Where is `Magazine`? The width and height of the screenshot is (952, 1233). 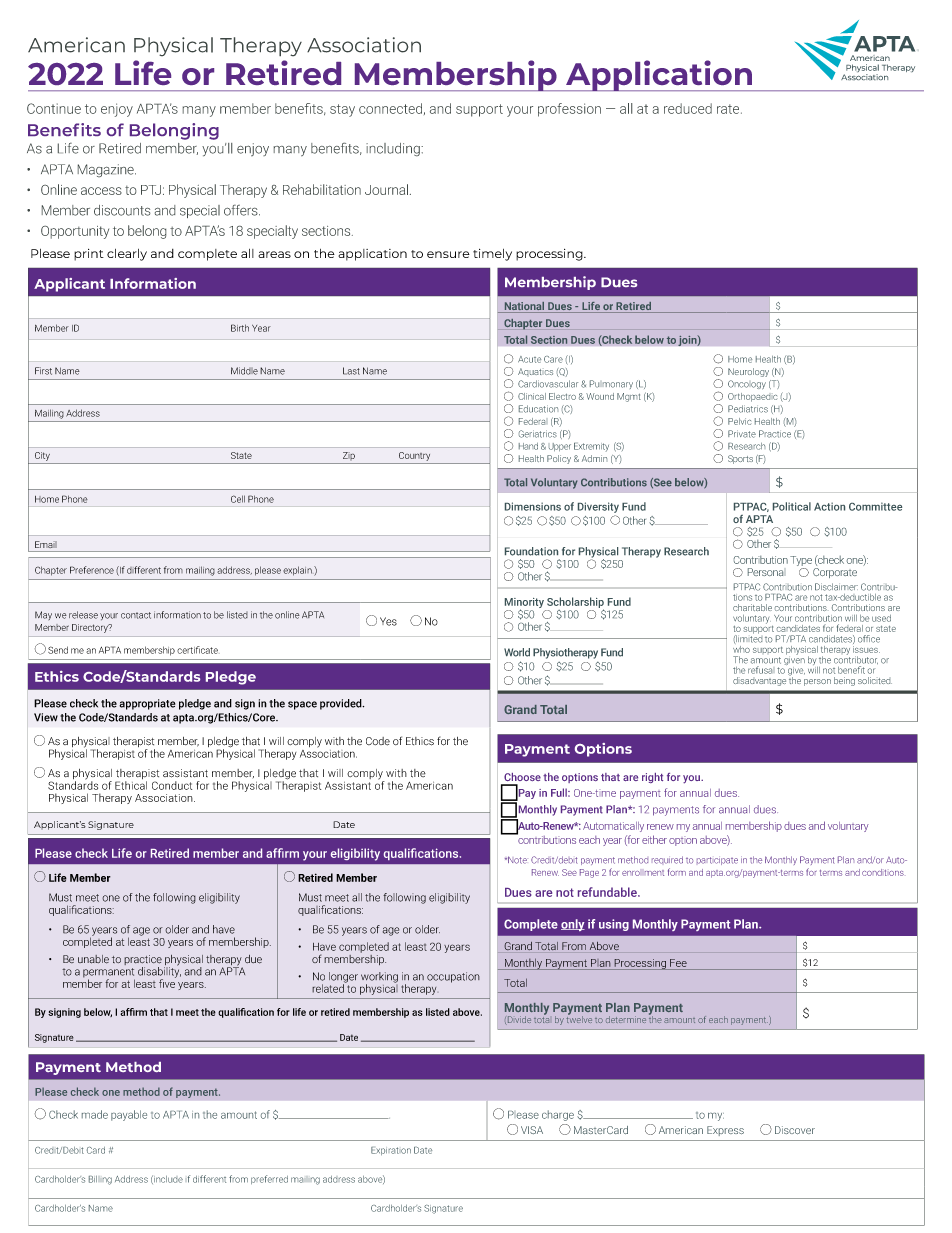
Magazine is located at coordinates (107, 170).
